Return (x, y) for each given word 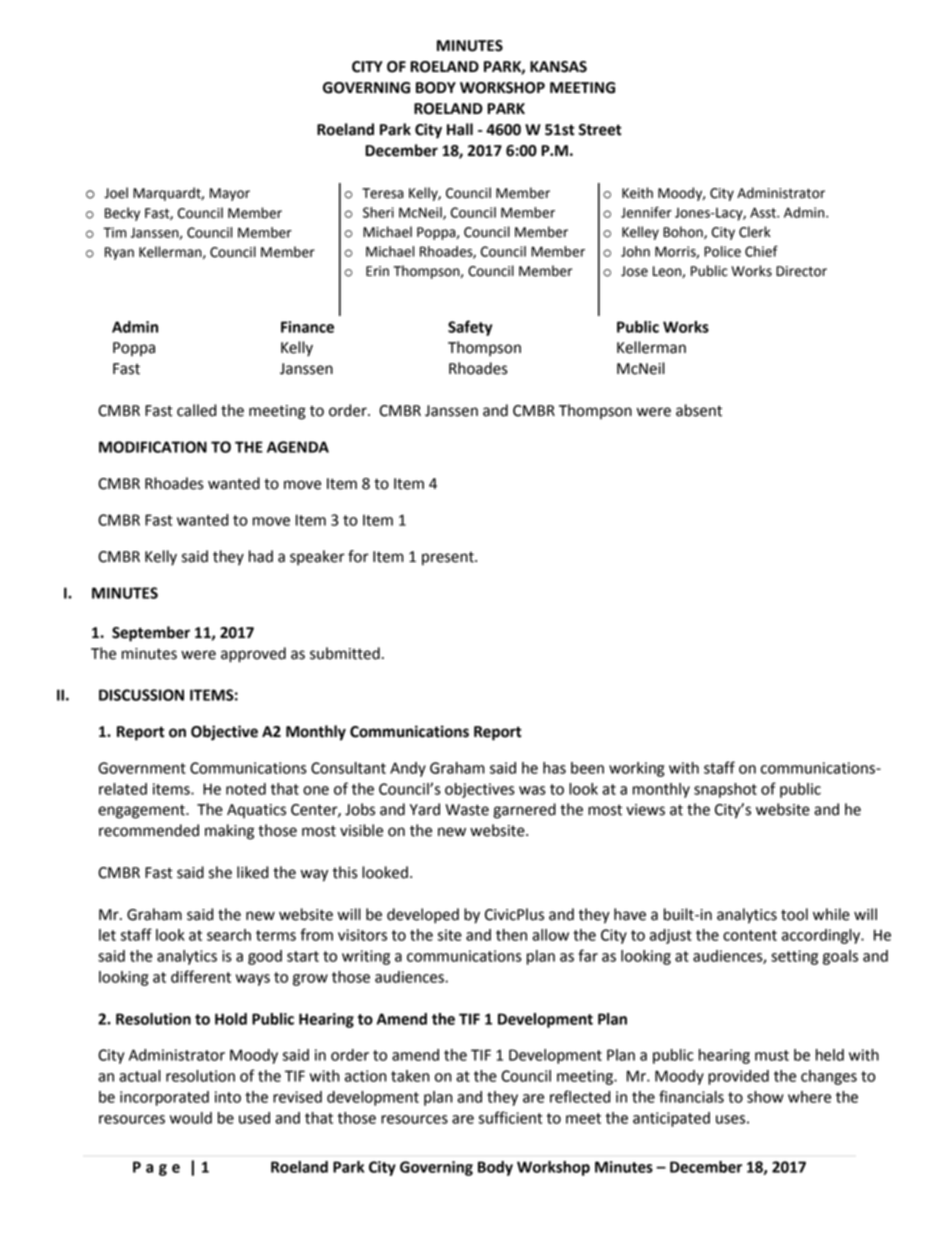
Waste (467, 810)
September (151, 634)
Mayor (230, 194)
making (229, 832)
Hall (460, 129)
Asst (764, 212)
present (449, 558)
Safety (470, 328)
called (196, 410)
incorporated (164, 1098)
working (636, 769)
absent (699, 410)
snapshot (725, 790)
